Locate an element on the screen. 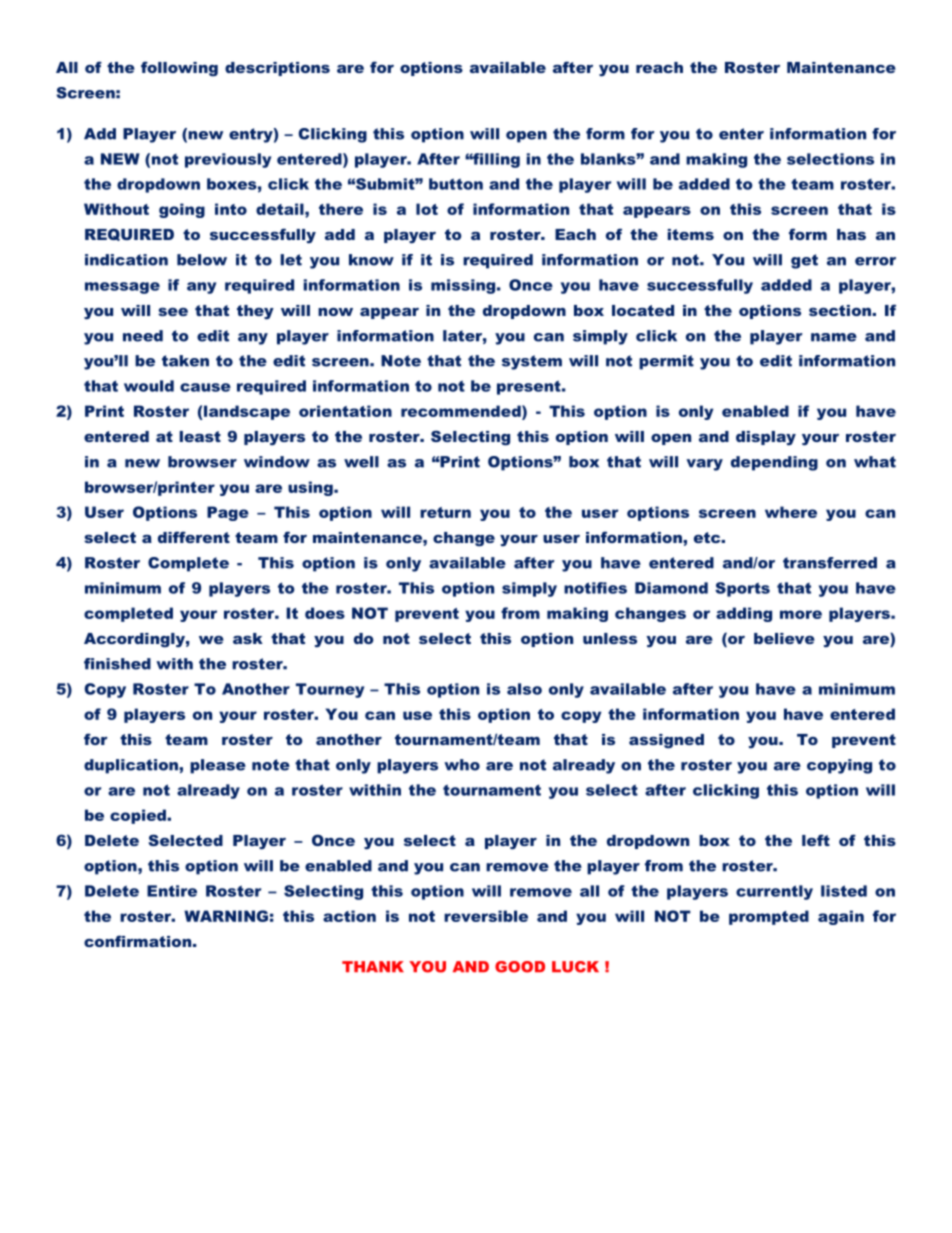 The image size is (952, 1233). reversible is located at coordinates (486, 916).
